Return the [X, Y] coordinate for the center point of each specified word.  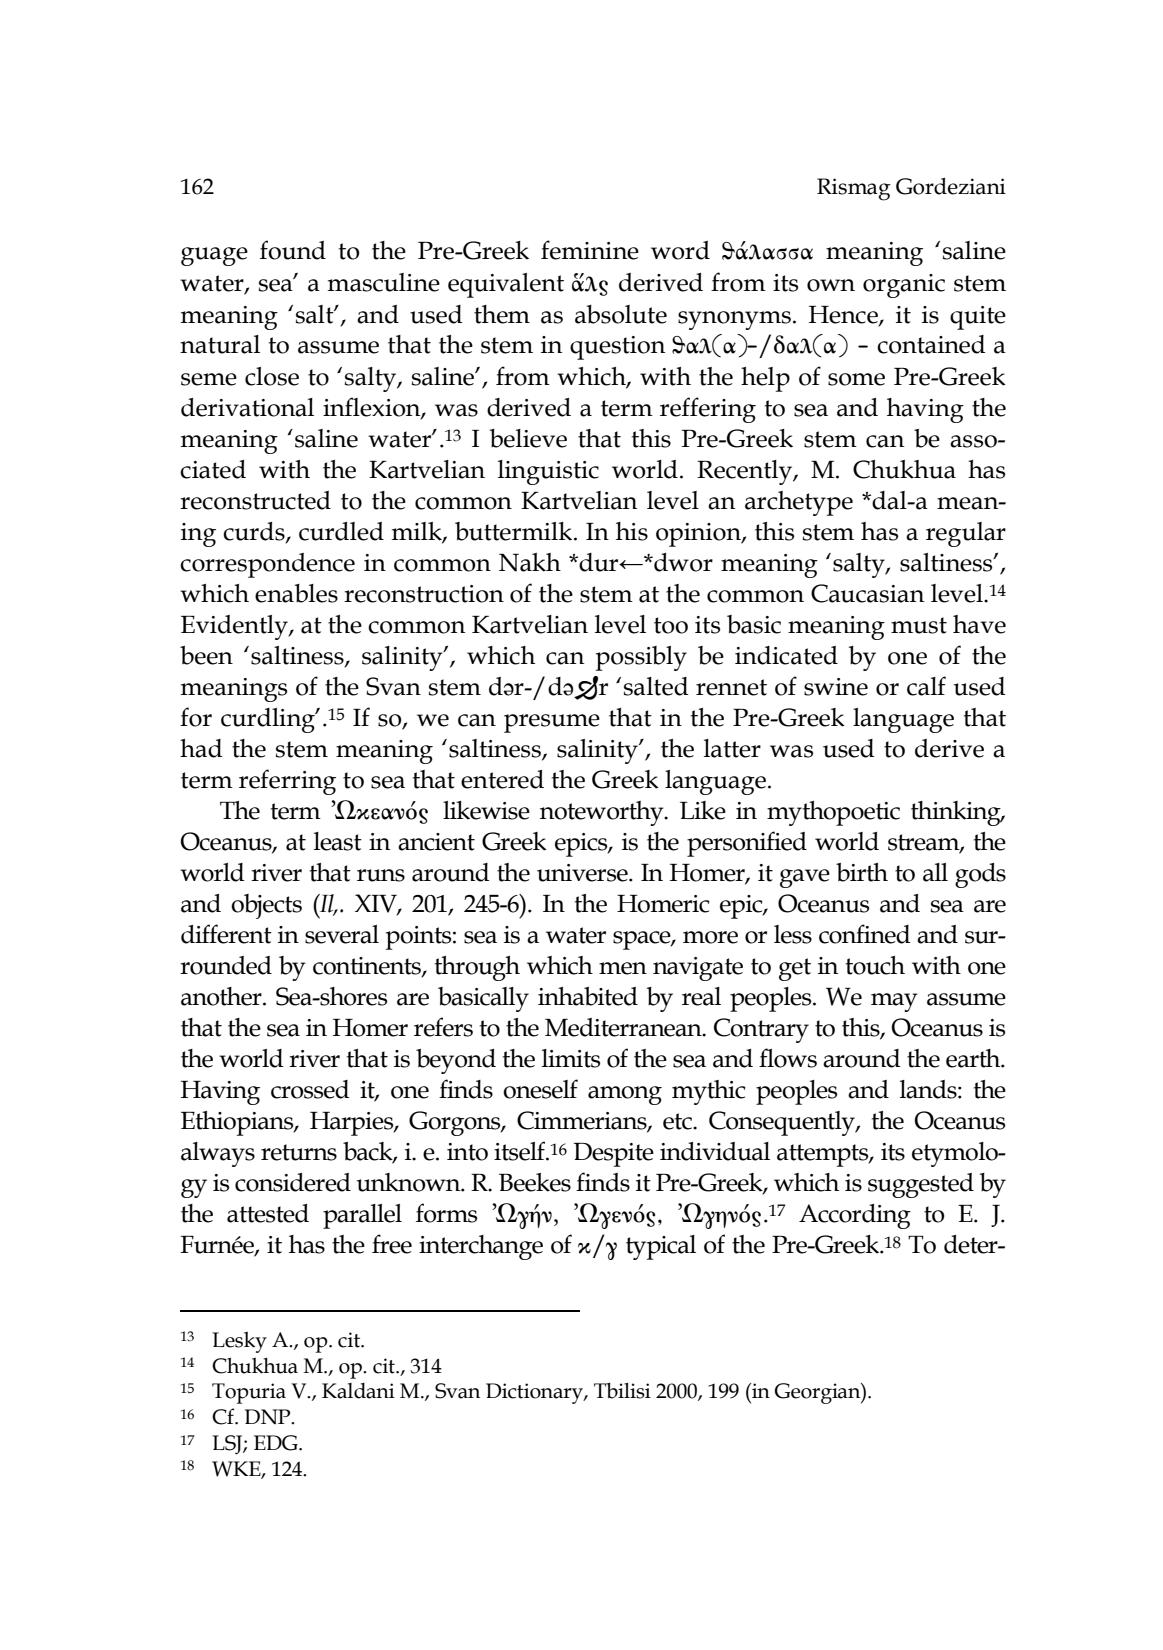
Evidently [235, 627]
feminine [590, 250]
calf [926, 686]
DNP [269, 1417]
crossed [310, 1089]
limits [571, 1058]
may [894, 1002]
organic [904, 286]
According [855, 1216]
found [293, 250]
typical [661, 1247]
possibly [641, 658]
